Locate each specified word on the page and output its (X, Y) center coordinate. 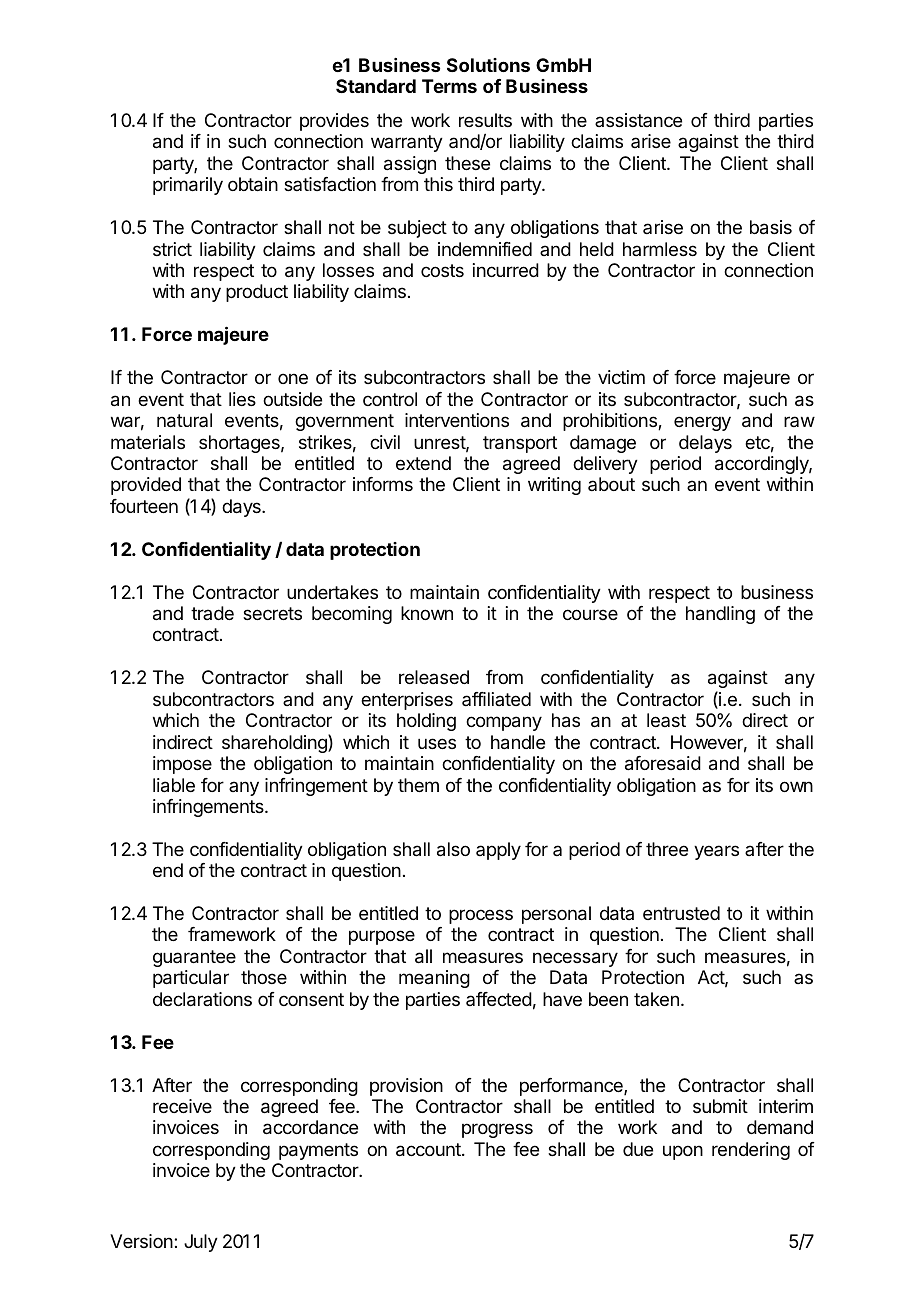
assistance (638, 120)
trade (212, 613)
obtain (253, 184)
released (434, 677)
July (201, 1243)
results (485, 120)
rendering (751, 1151)
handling (720, 615)
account (429, 1150)
